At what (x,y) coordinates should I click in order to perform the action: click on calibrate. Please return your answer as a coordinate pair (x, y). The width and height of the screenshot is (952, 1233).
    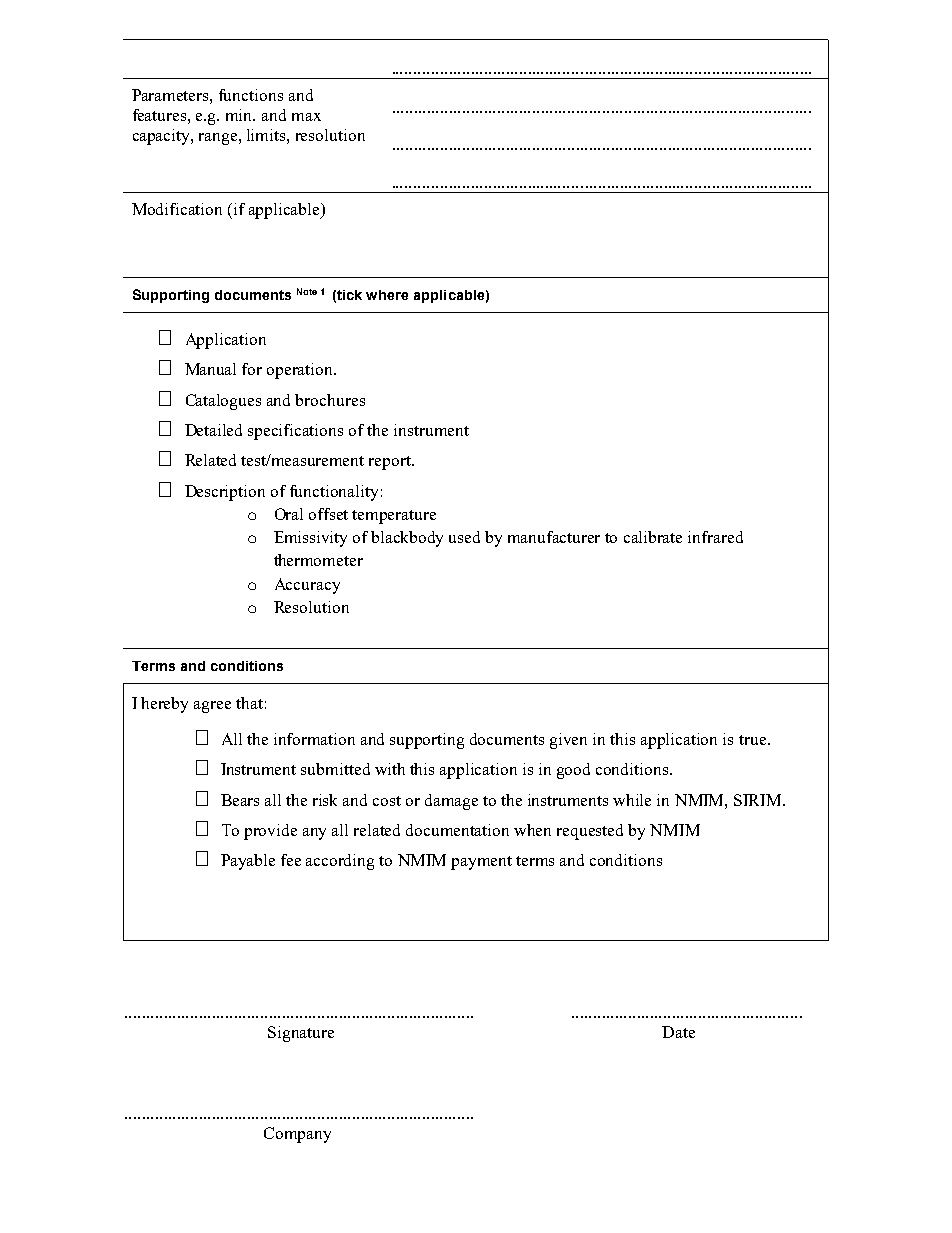
    Looking at the image, I should click on (653, 537).
